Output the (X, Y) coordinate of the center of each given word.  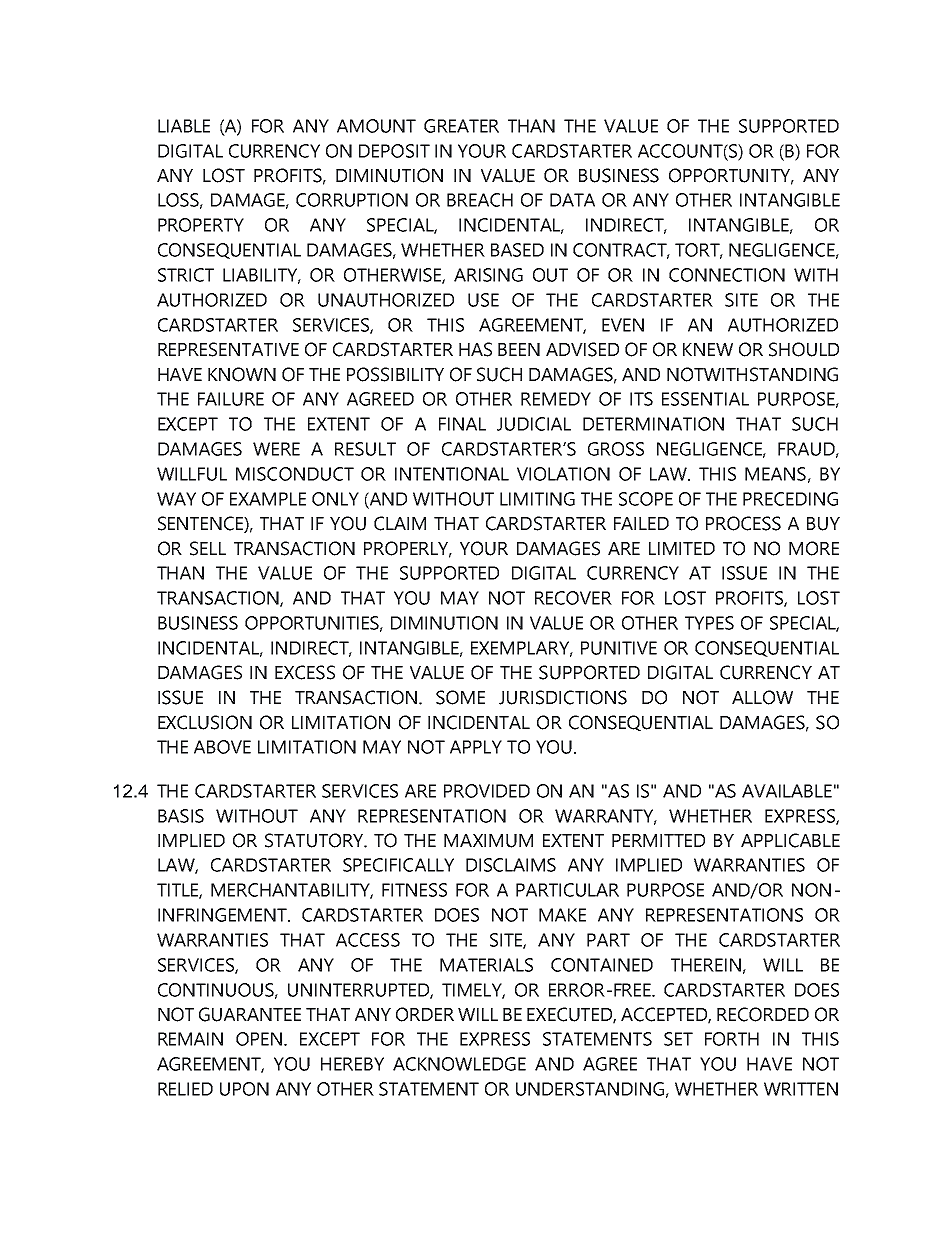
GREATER (461, 126)
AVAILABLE (787, 791)
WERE (276, 449)
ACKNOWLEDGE (459, 1064)
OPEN (260, 1039)
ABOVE (222, 747)
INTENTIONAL (452, 474)
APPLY (476, 747)
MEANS (775, 474)
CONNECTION (727, 275)
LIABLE (184, 126)
